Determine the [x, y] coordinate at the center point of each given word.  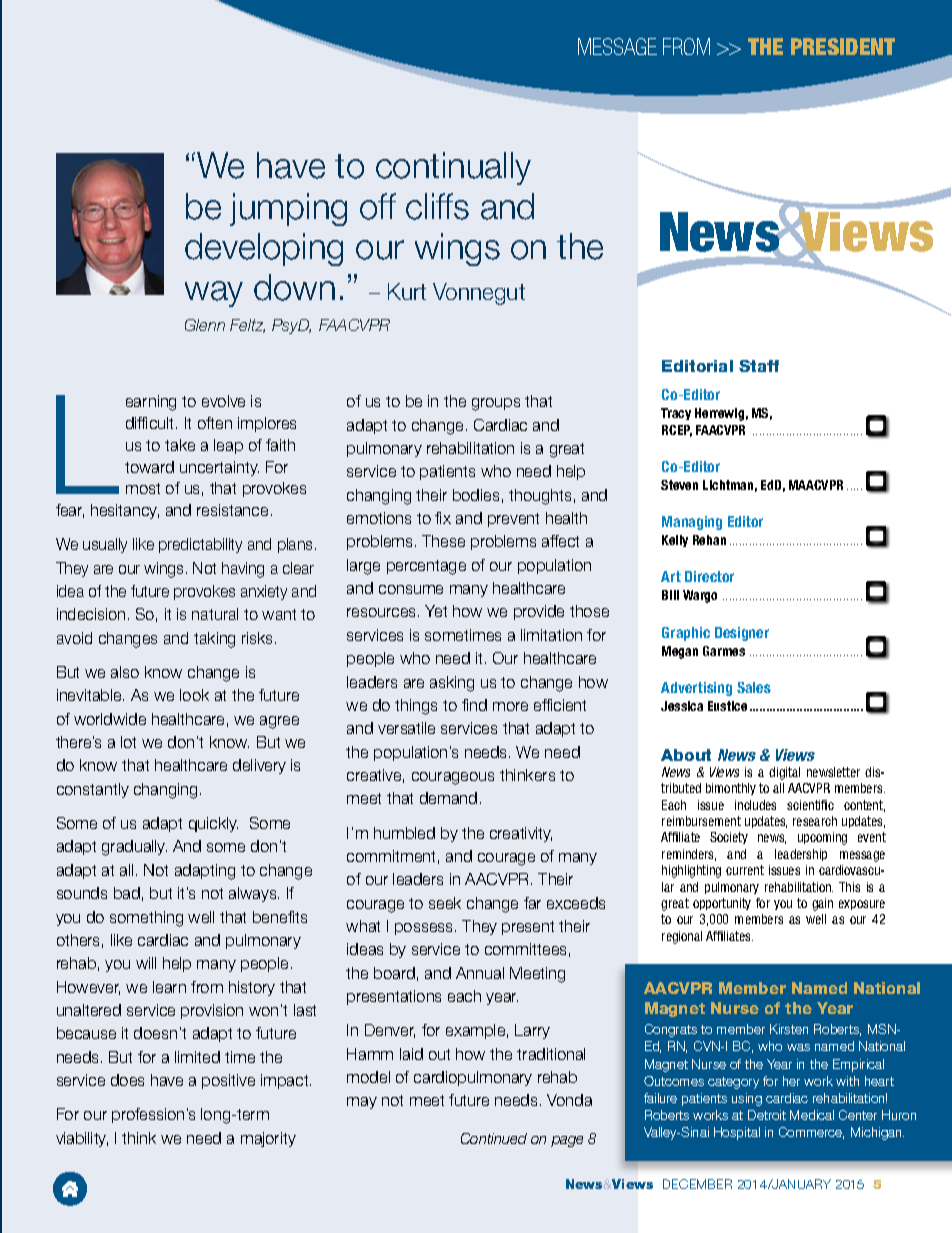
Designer [742, 634]
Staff [759, 366]
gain [822, 904]
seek [445, 903]
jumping [288, 209]
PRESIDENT [843, 46]
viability [82, 1139]
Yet [436, 611]
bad [127, 893]
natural [215, 614]
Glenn [205, 325]
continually [453, 168]
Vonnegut [479, 294]
